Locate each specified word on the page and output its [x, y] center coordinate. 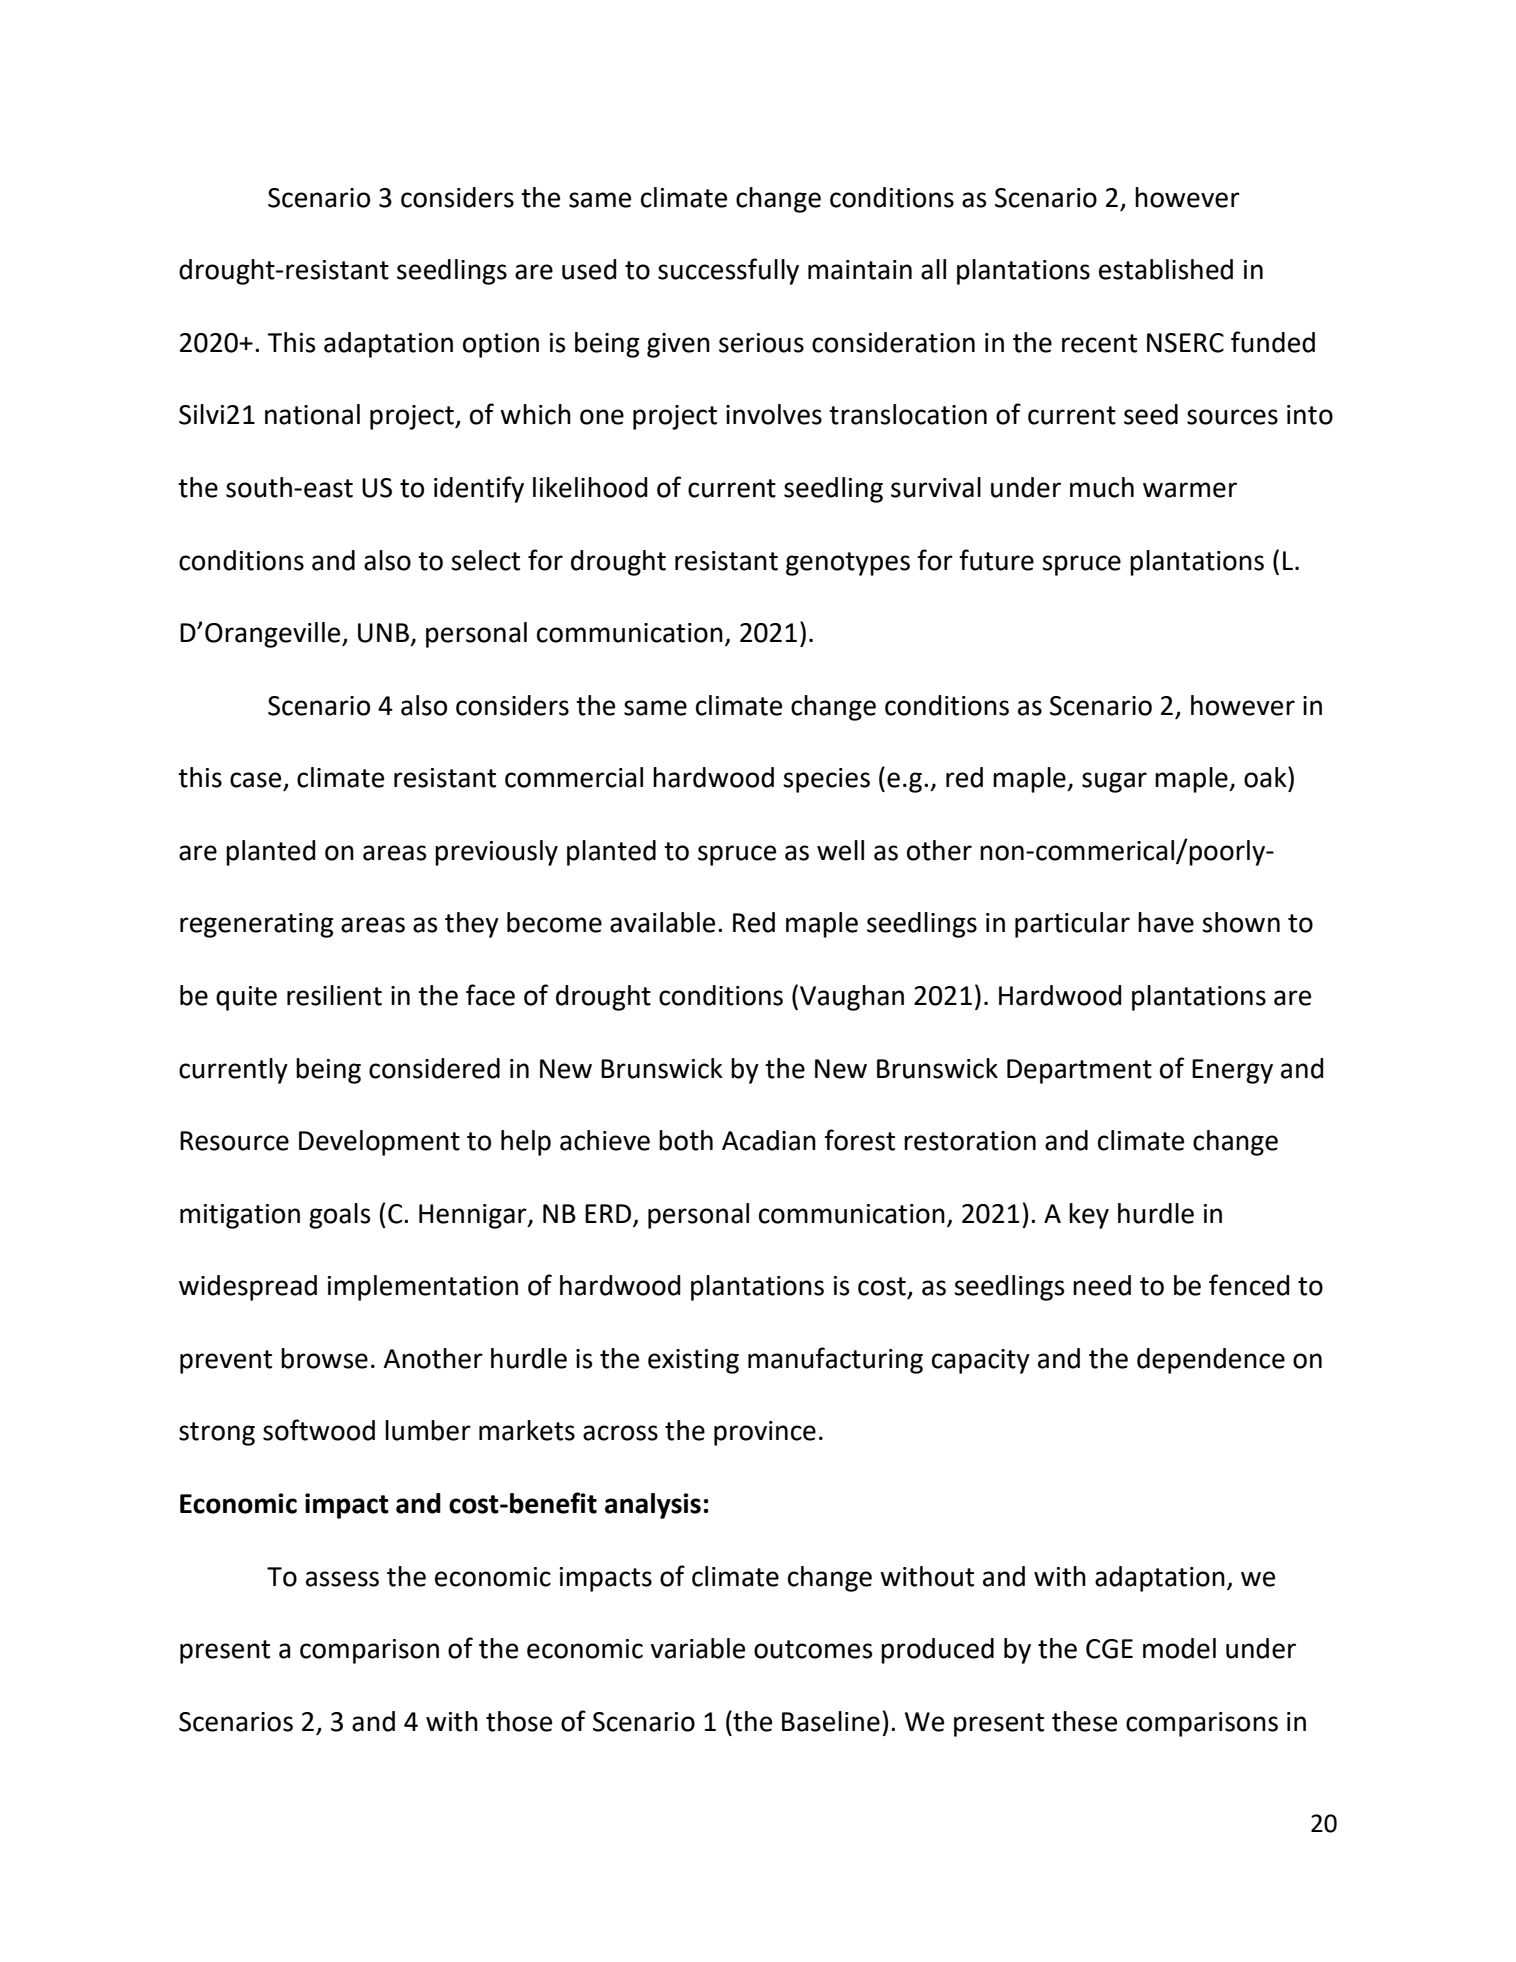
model [1179, 1648]
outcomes [813, 1649]
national [312, 414]
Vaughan [852, 998]
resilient [334, 995]
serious [761, 343]
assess [342, 1579]
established [1166, 269]
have [1166, 922]
